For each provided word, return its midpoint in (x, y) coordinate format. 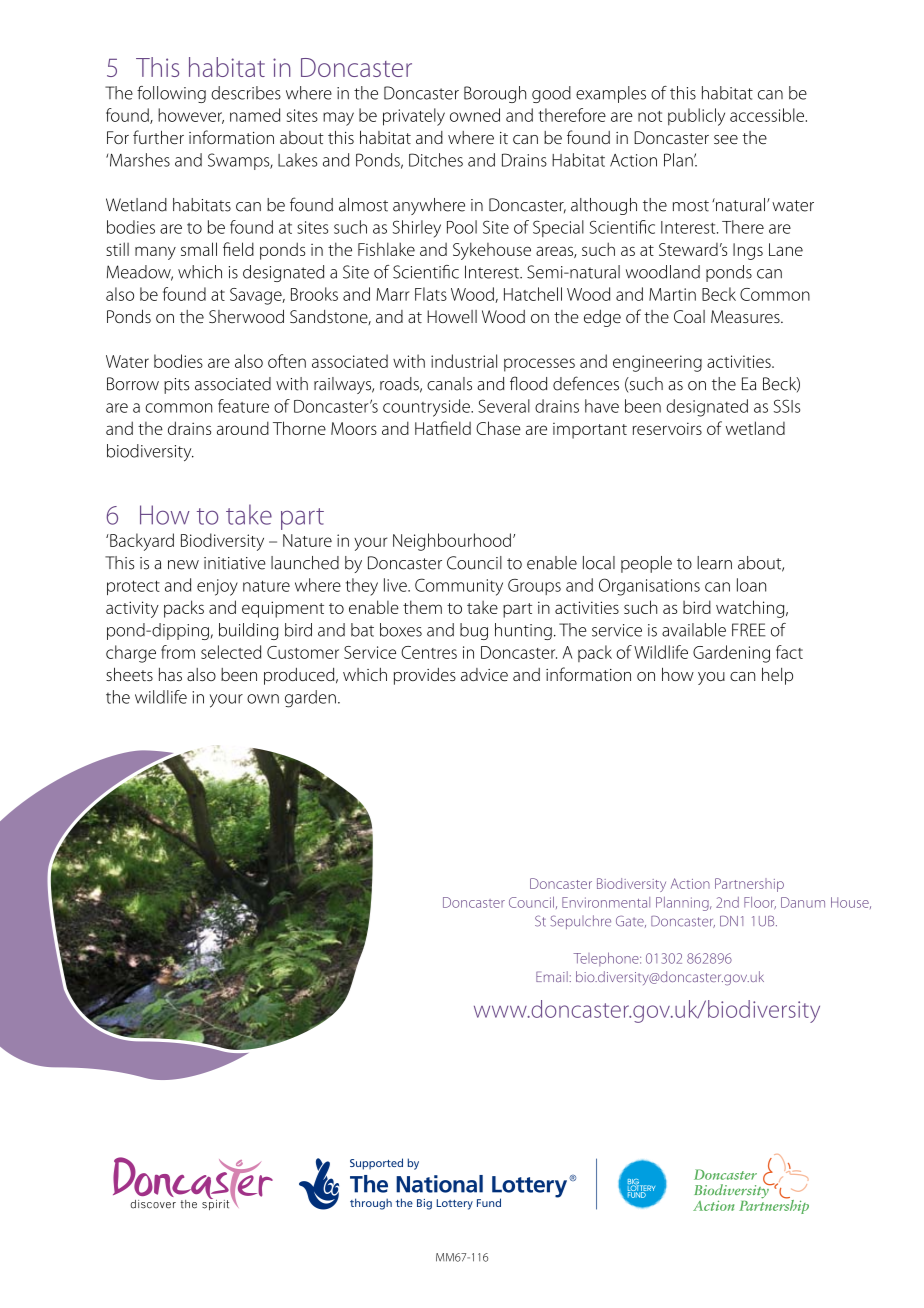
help (777, 676)
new (183, 565)
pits (176, 386)
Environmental (606, 902)
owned (475, 115)
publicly (696, 117)
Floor (760, 903)
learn (714, 563)
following (171, 94)
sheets (129, 674)
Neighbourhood (452, 542)
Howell (452, 316)
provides (425, 676)
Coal (689, 316)
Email (552, 976)
